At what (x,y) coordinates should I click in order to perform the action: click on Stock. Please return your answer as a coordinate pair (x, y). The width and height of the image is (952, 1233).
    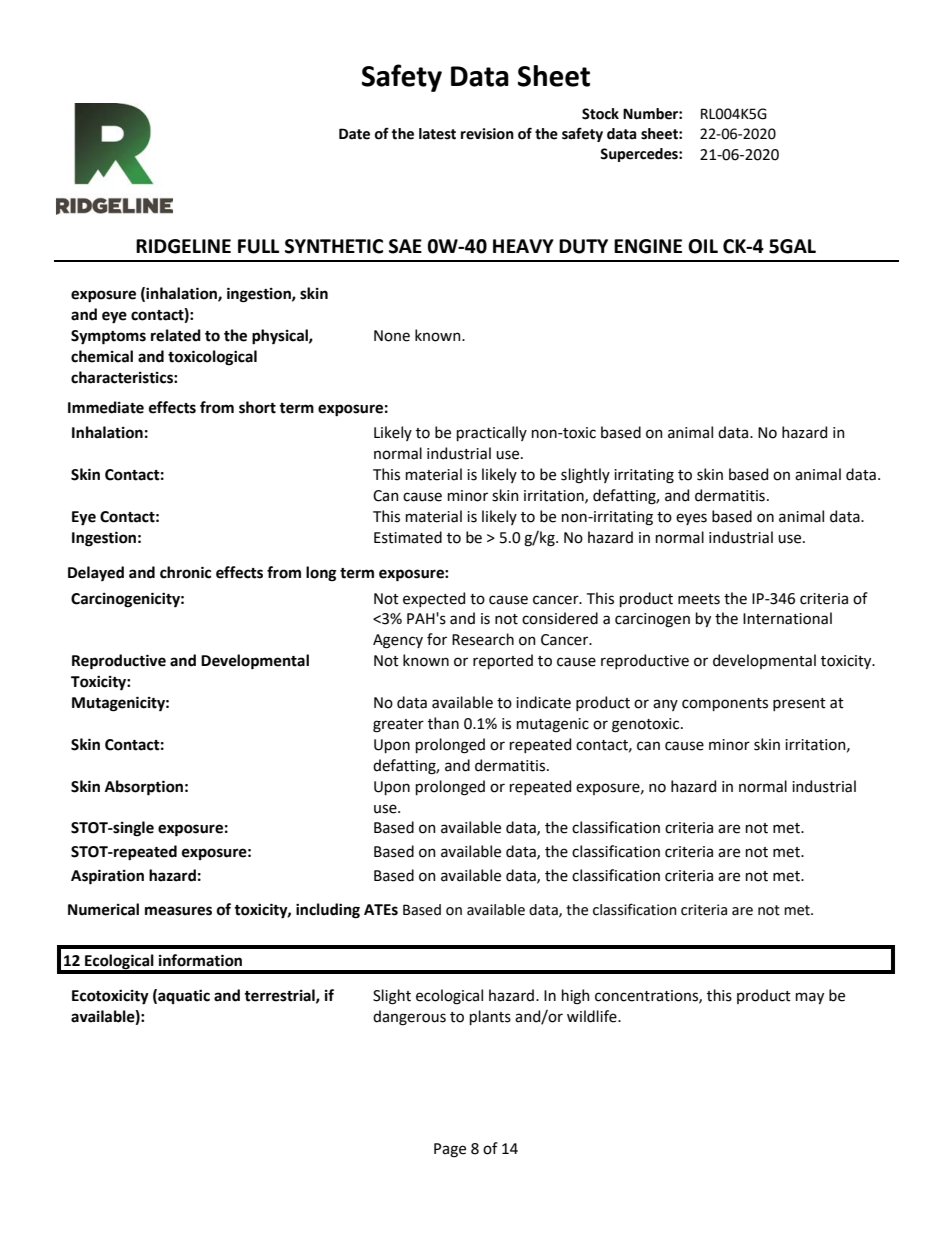
    Looking at the image, I should click on (600, 114).
